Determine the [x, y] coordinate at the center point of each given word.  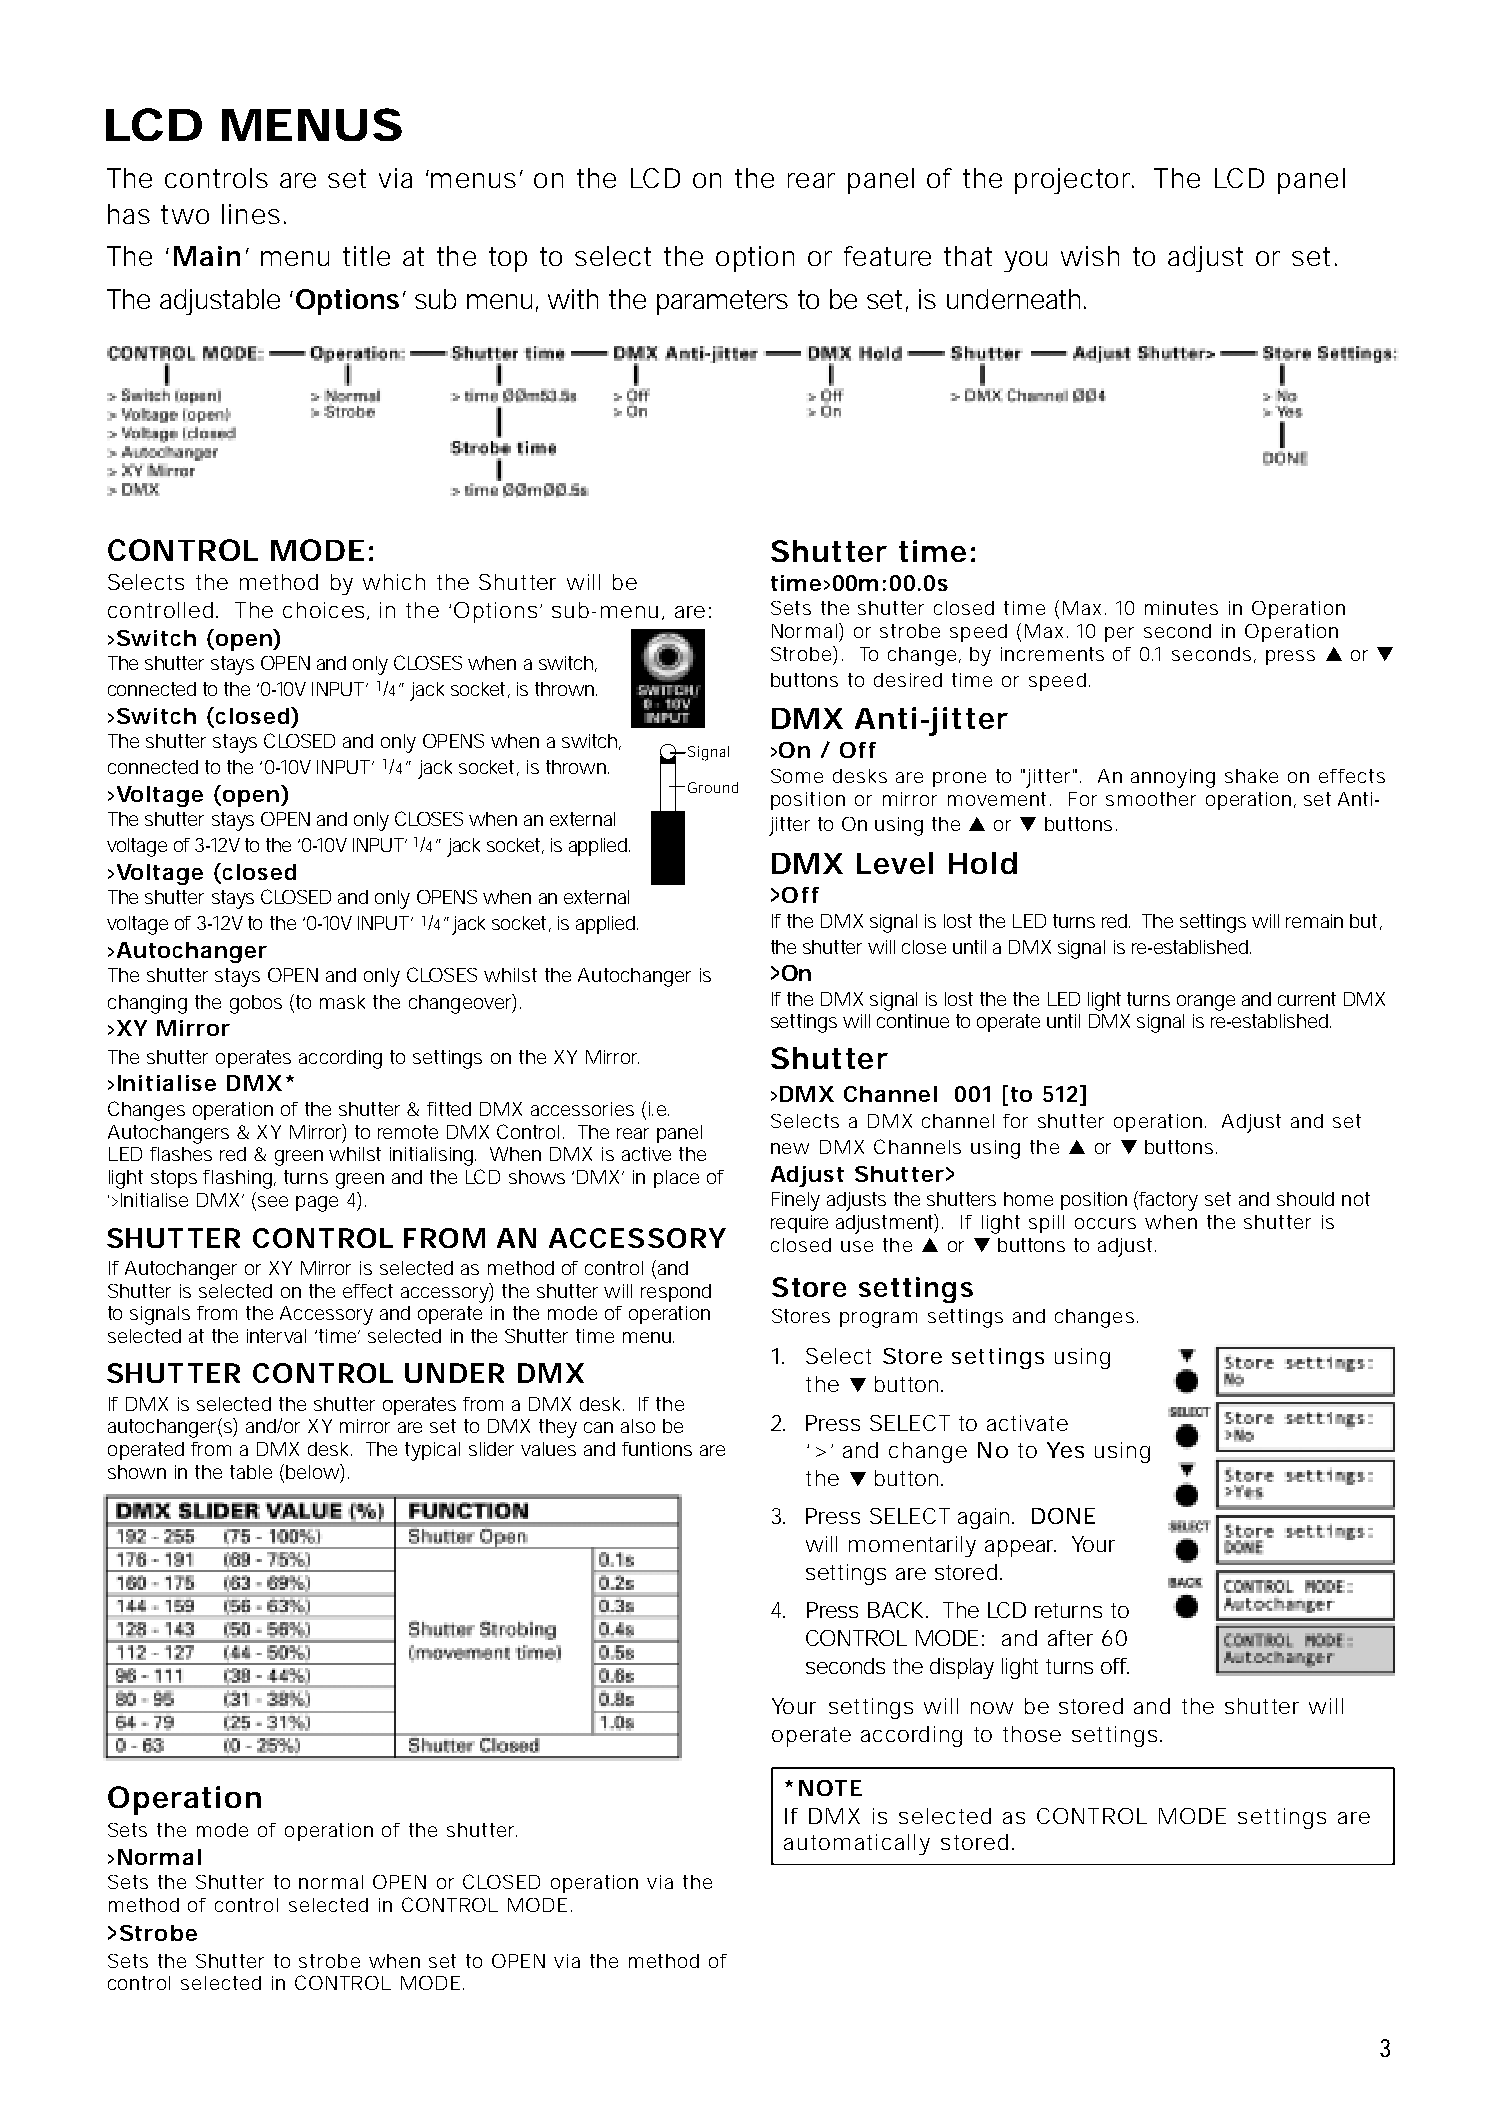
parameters [722, 302]
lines [251, 214]
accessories [582, 1109]
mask [342, 1002]
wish [1090, 256]
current [1307, 999]
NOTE [830, 1788]
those [1032, 1734]
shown [137, 1472]
